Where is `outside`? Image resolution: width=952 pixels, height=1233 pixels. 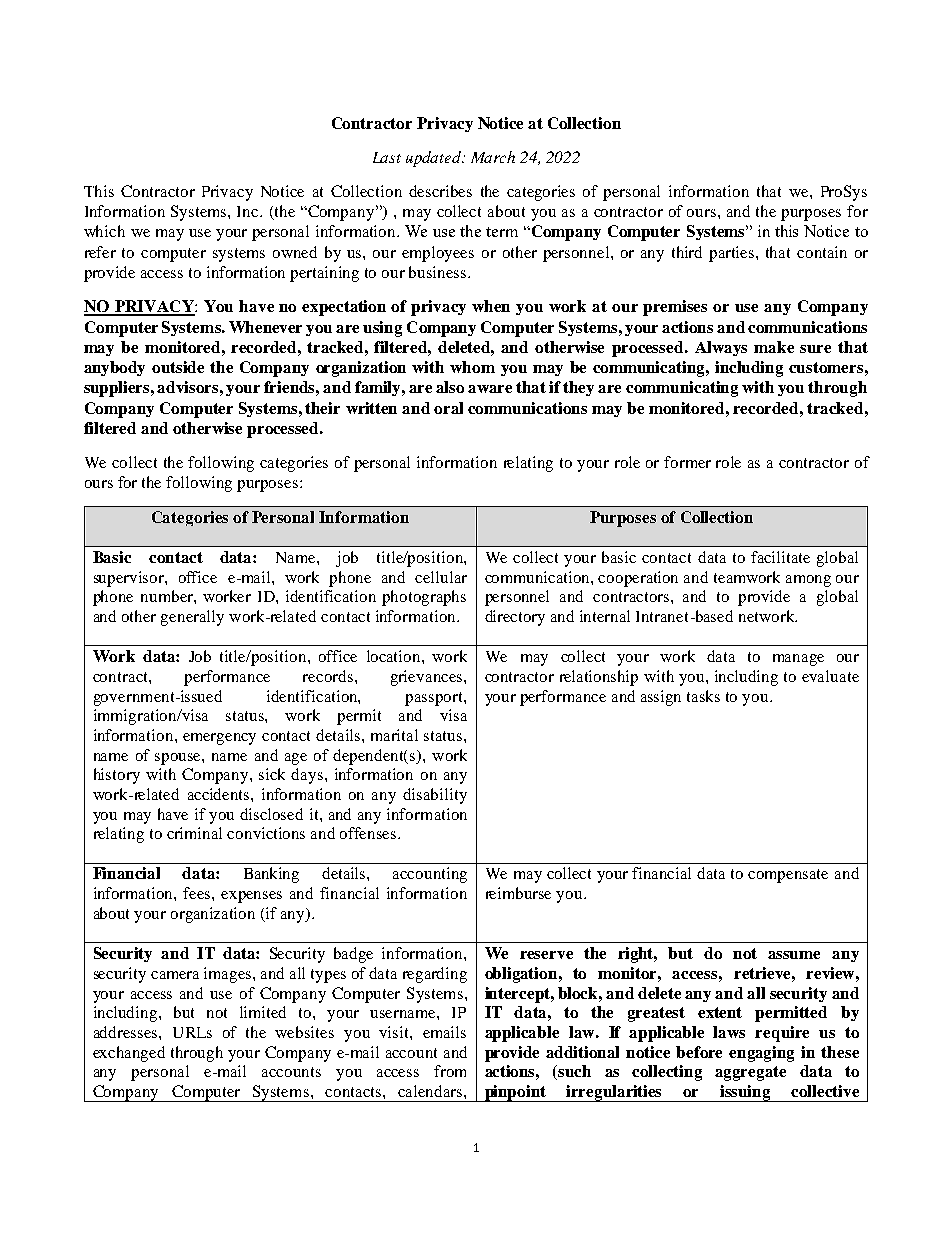 outside is located at coordinates (178, 367).
